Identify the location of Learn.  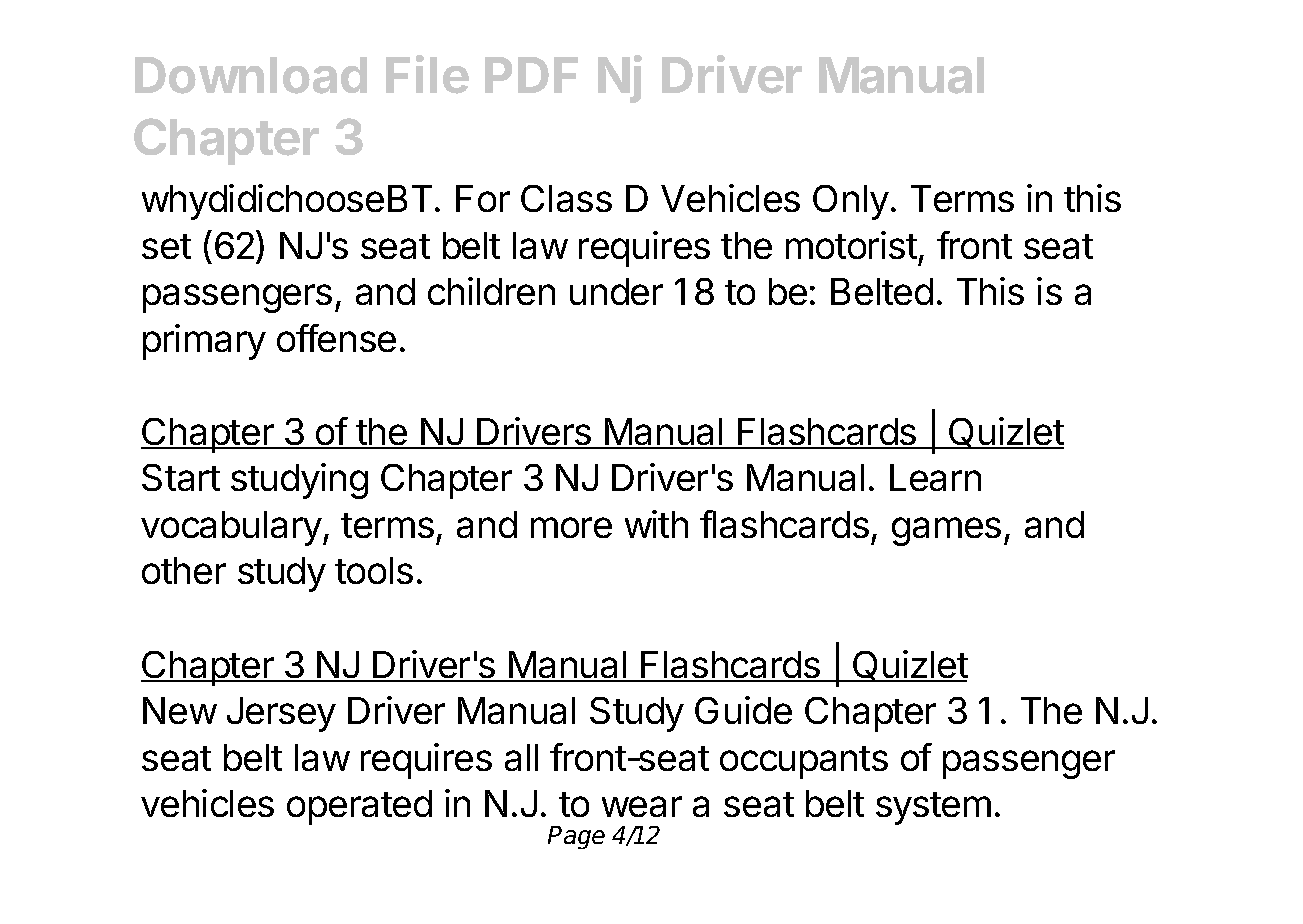
(935, 477).
